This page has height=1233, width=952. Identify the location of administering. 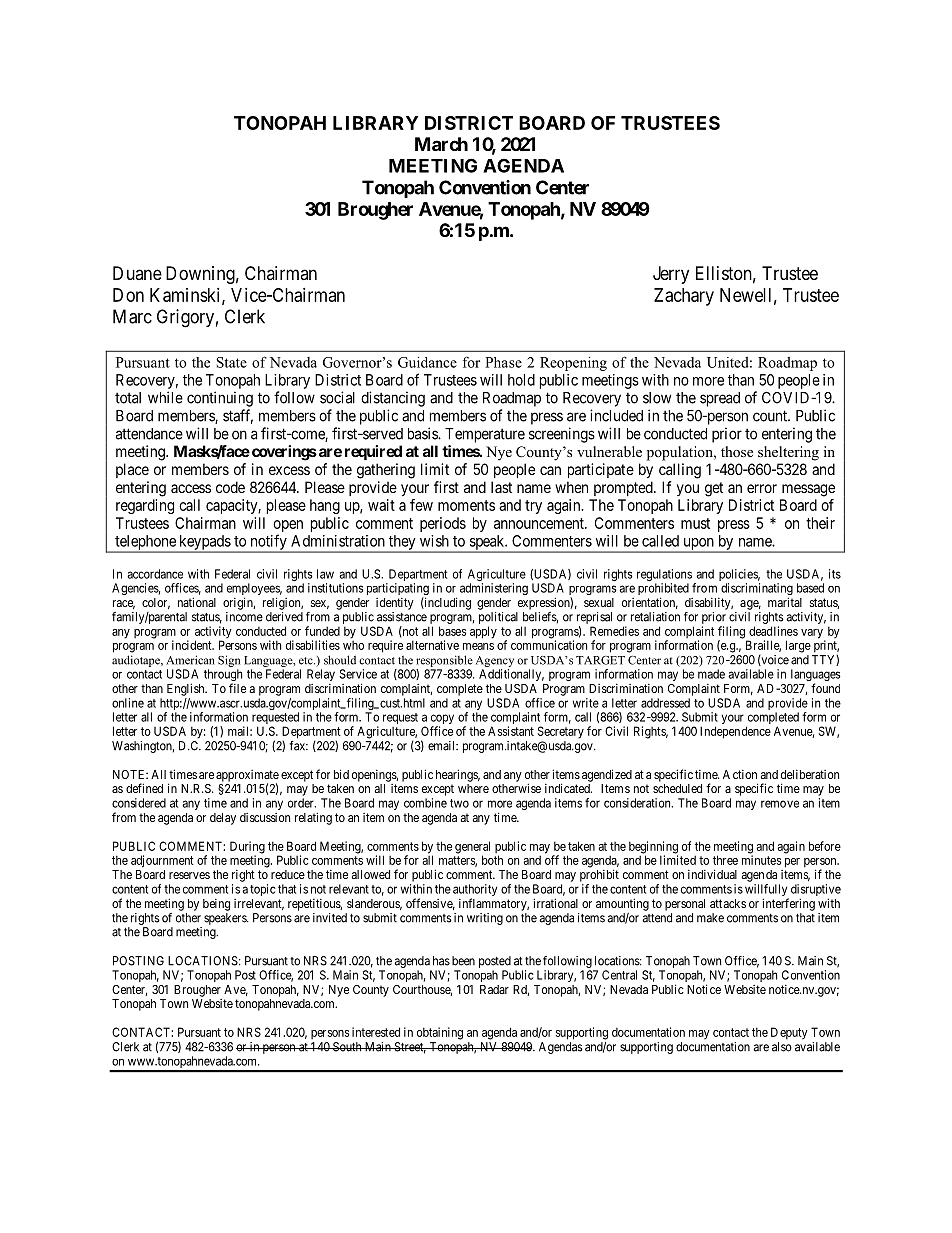
(494, 589).
